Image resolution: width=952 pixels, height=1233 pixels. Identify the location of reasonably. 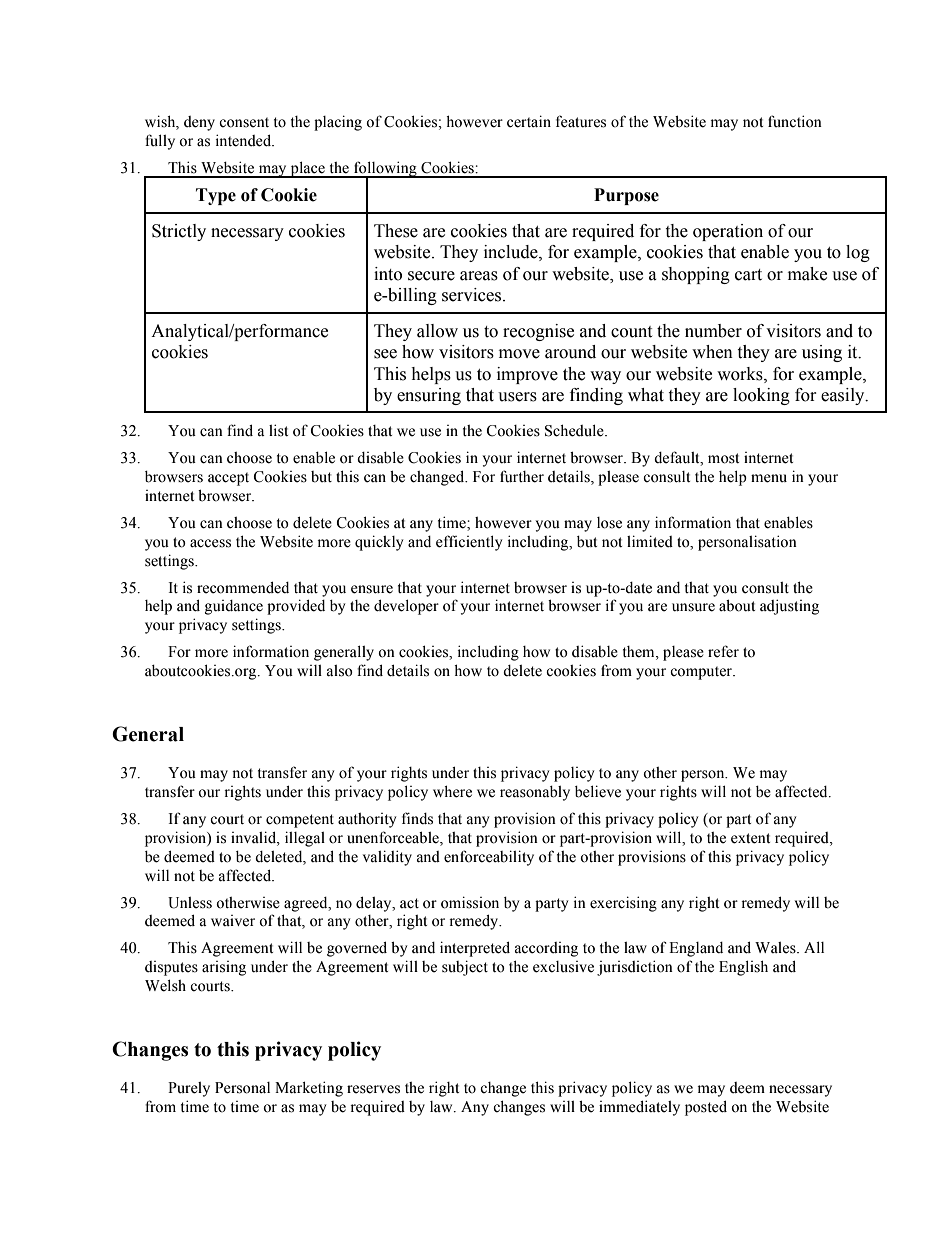
(535, 793).
